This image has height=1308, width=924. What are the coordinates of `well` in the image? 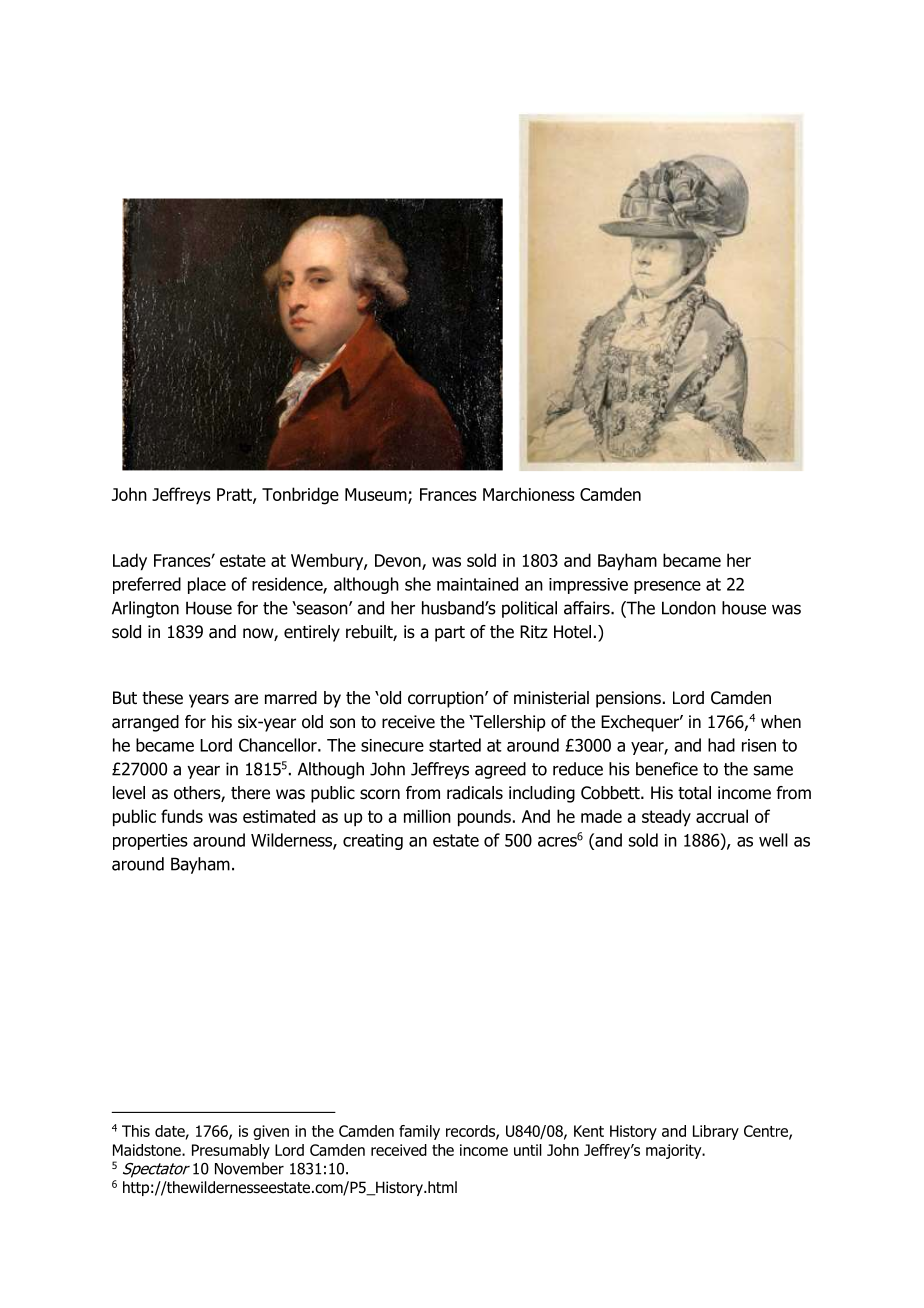 It's located at (773, 840).
